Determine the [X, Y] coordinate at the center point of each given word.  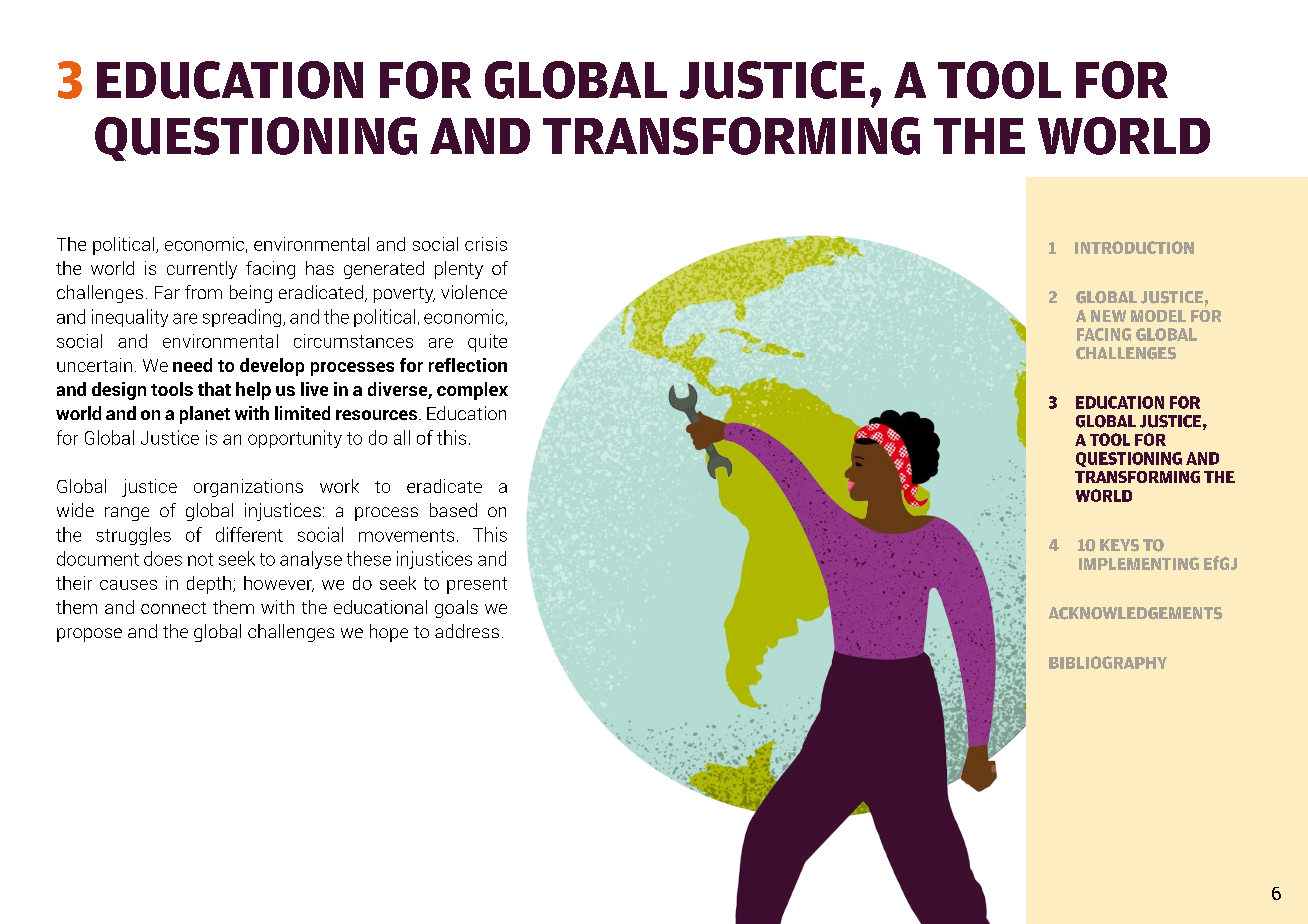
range [127, 514]
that [214, 389]
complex [472, 391]
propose [89, 635]
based [453, 510]
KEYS [1119, 545]
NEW [1108, 316]
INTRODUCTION [1134, 247]
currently [202, 270]
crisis [486, 244]
